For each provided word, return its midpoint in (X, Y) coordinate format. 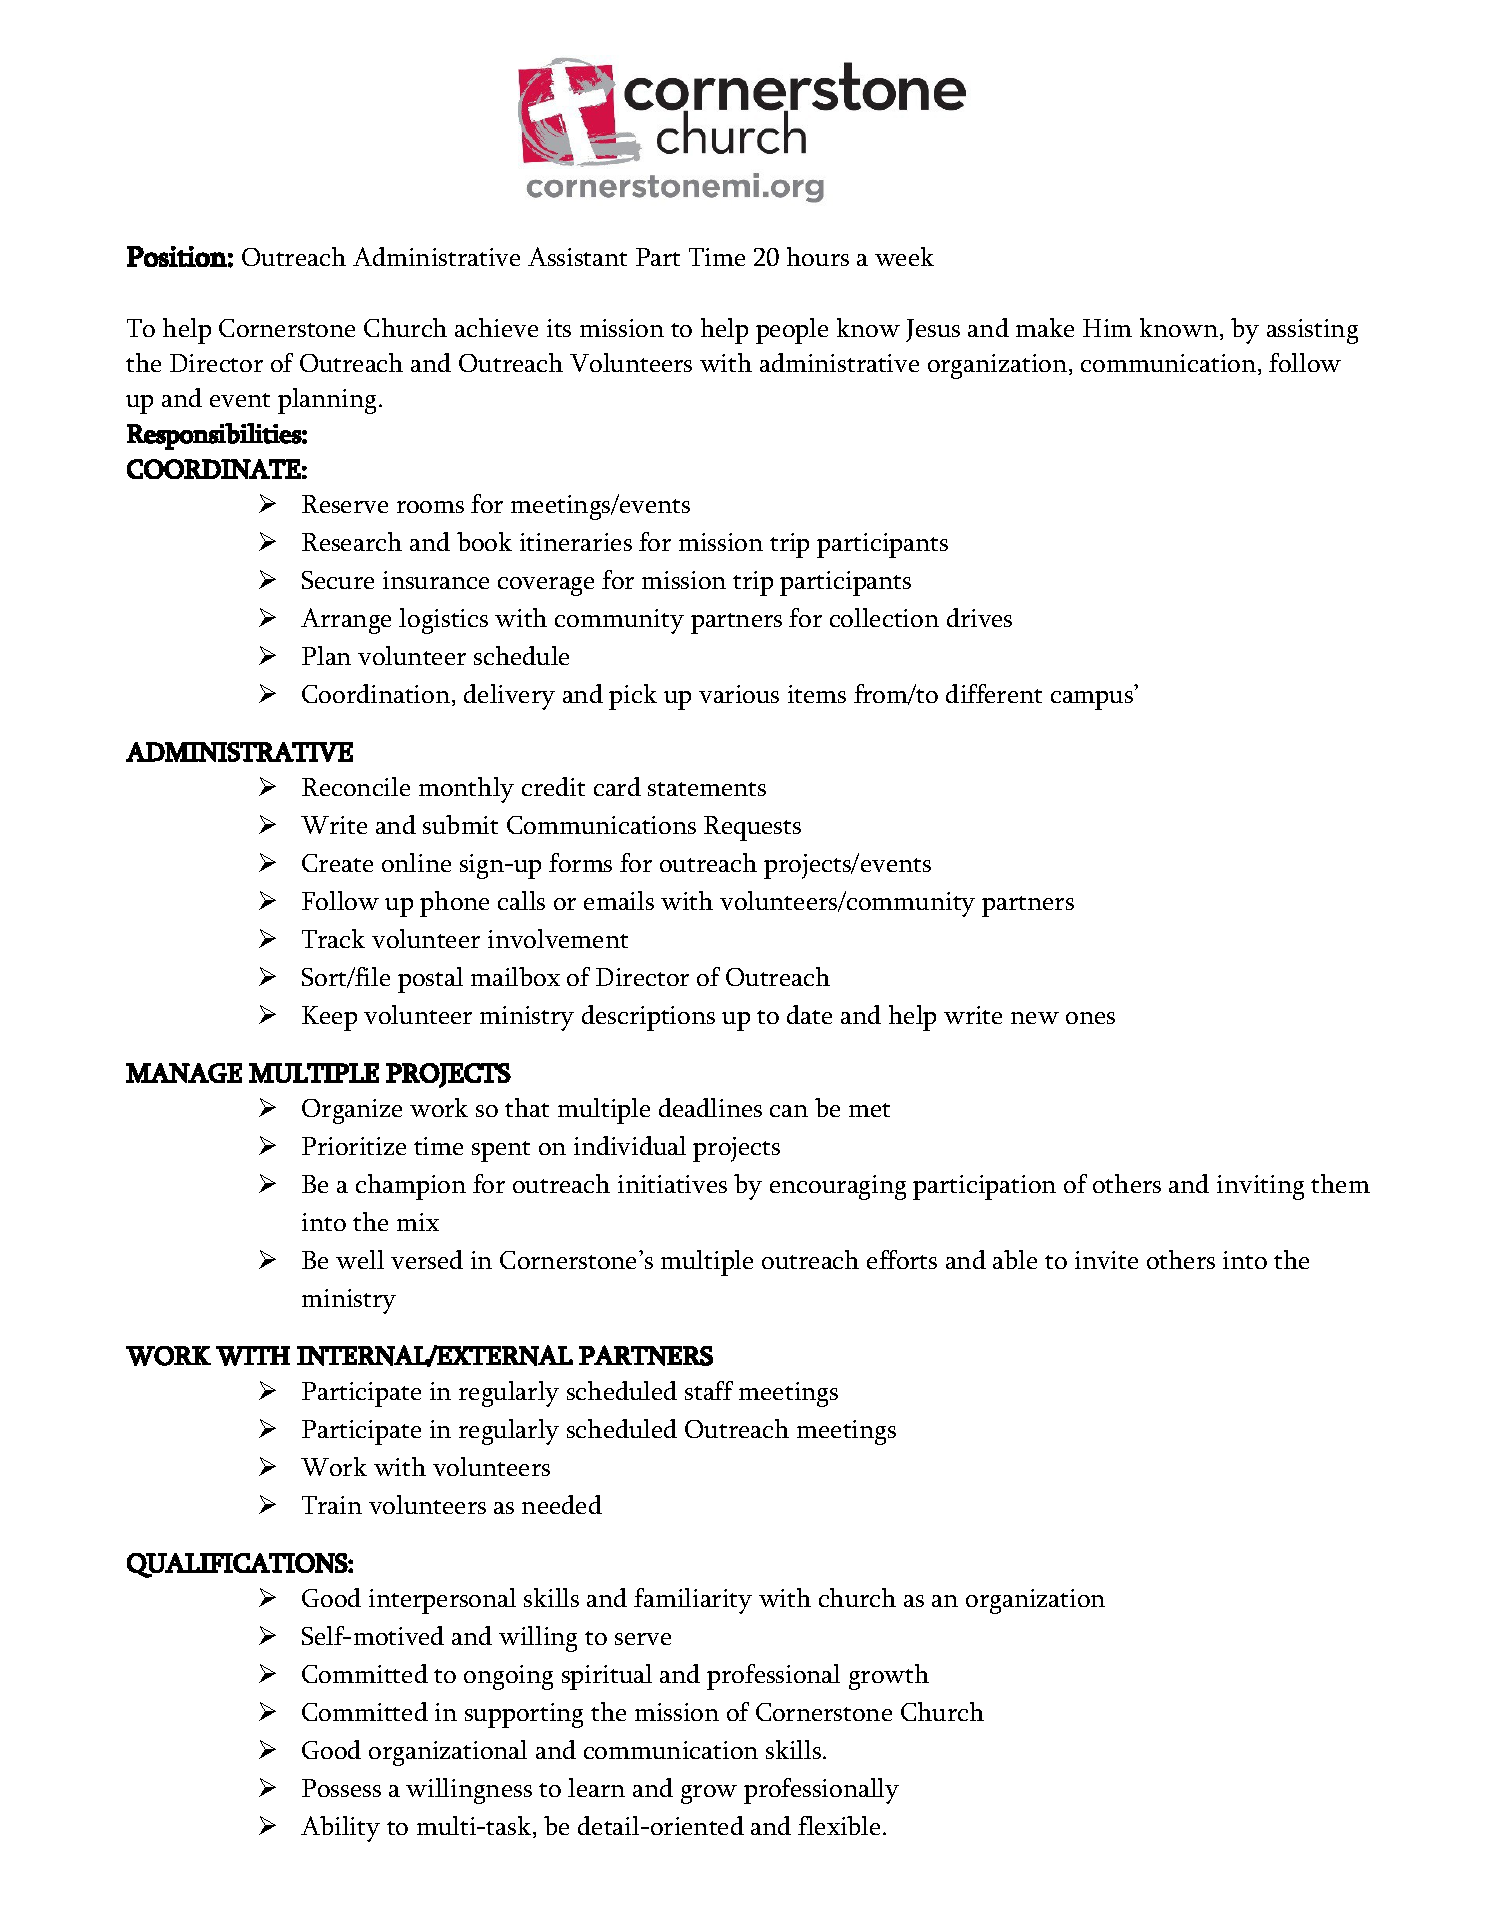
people (792, 331)
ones (1090, 1018)
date (809, 1014)
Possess (341, 1788)
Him (1107, 328)
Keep (329, 1018)
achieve (496, 327)
